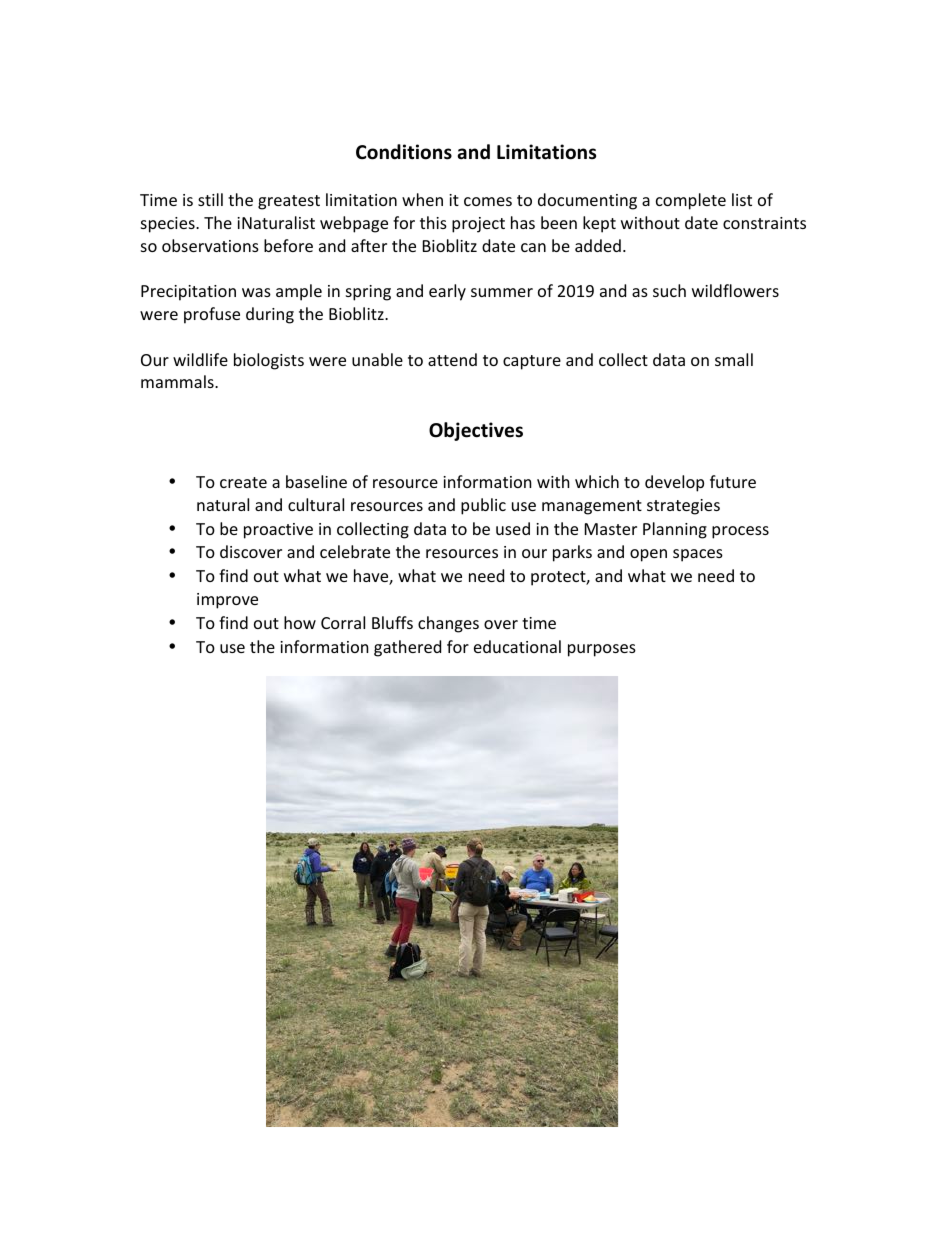 This document has height=1233, width=952. I want to click on how, so click(300, 622).
